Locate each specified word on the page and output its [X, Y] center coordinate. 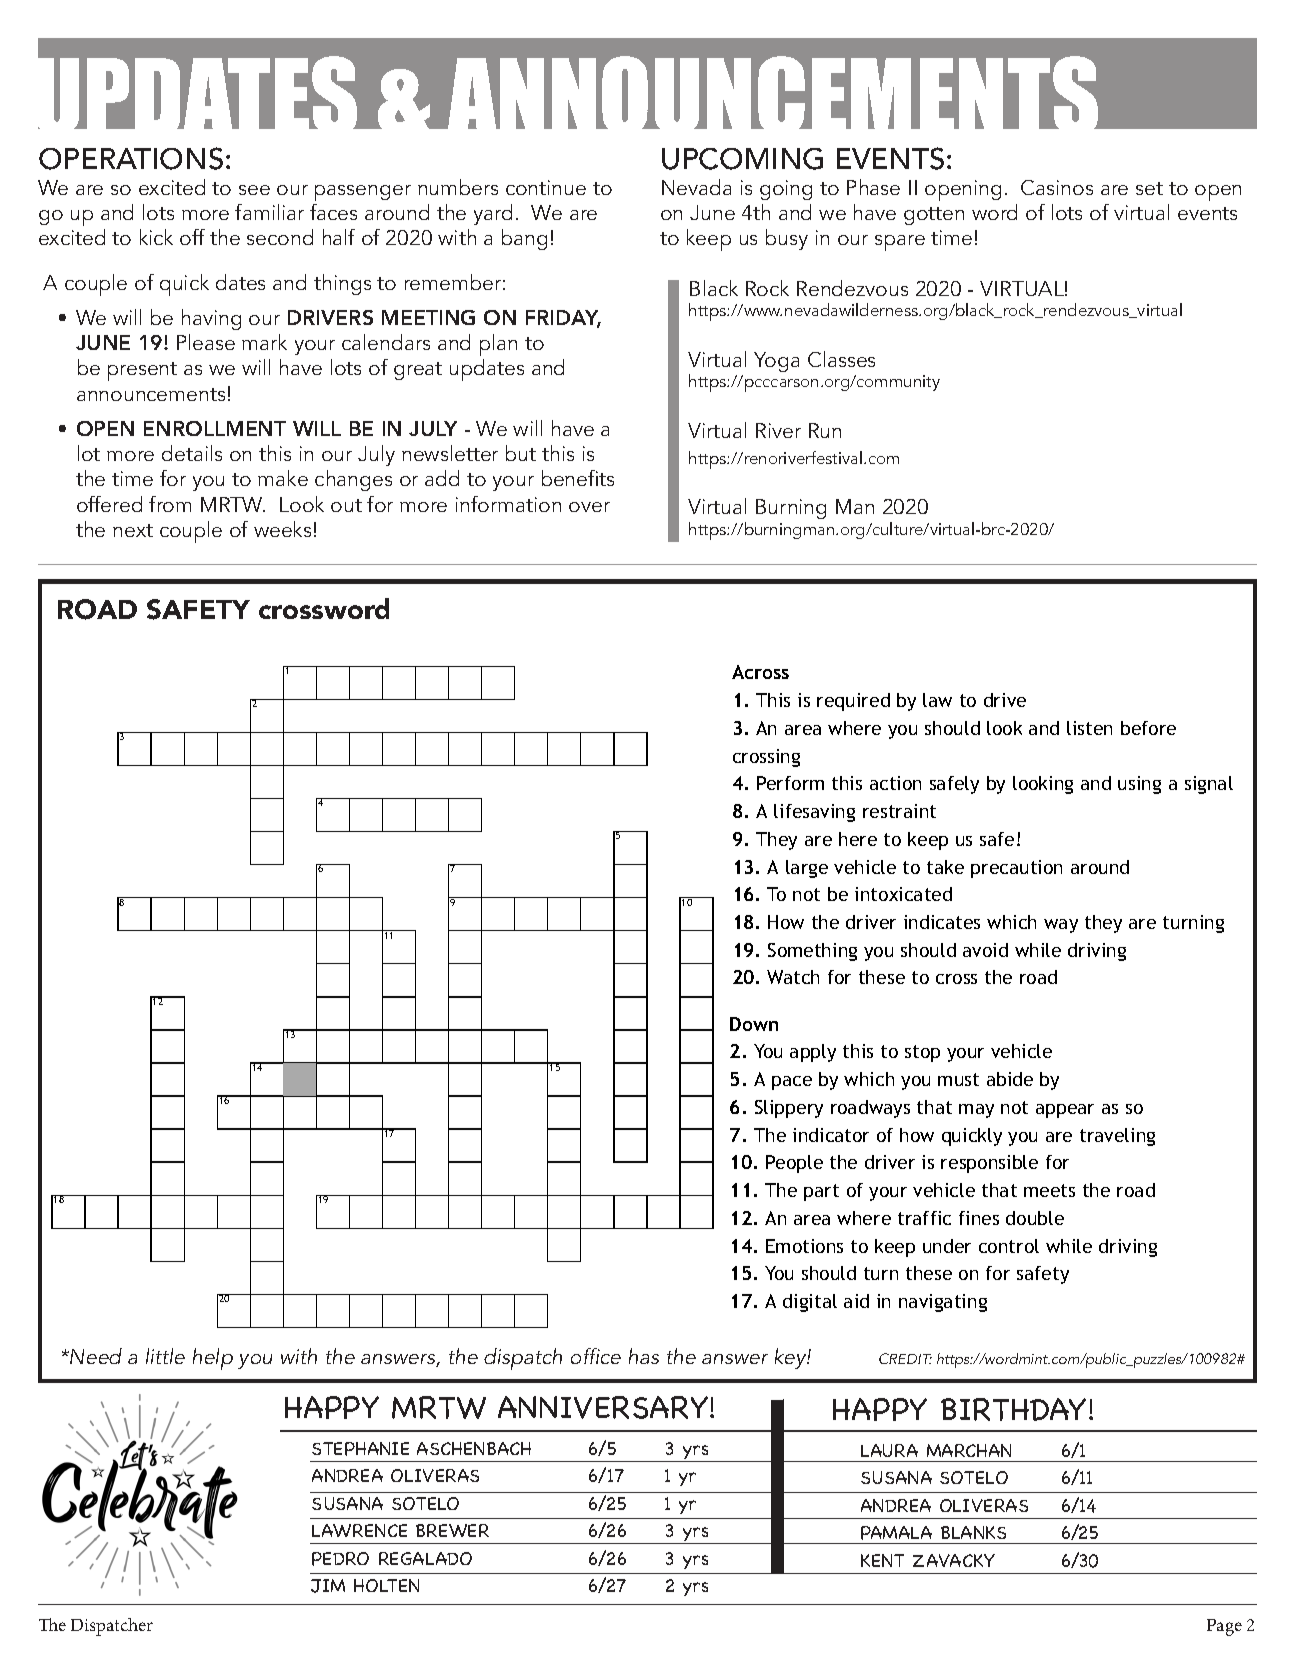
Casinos [1057, 187]
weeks [282, 529]
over [589, 507]
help [213, 1359]
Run [825, 430]
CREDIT [905, 1358]
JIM [328, 1586]
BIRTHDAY [1013, 1409]
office [596, 1356]
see [254, 190]
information [508, 504]
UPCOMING [742, 159]
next [133, 530]
